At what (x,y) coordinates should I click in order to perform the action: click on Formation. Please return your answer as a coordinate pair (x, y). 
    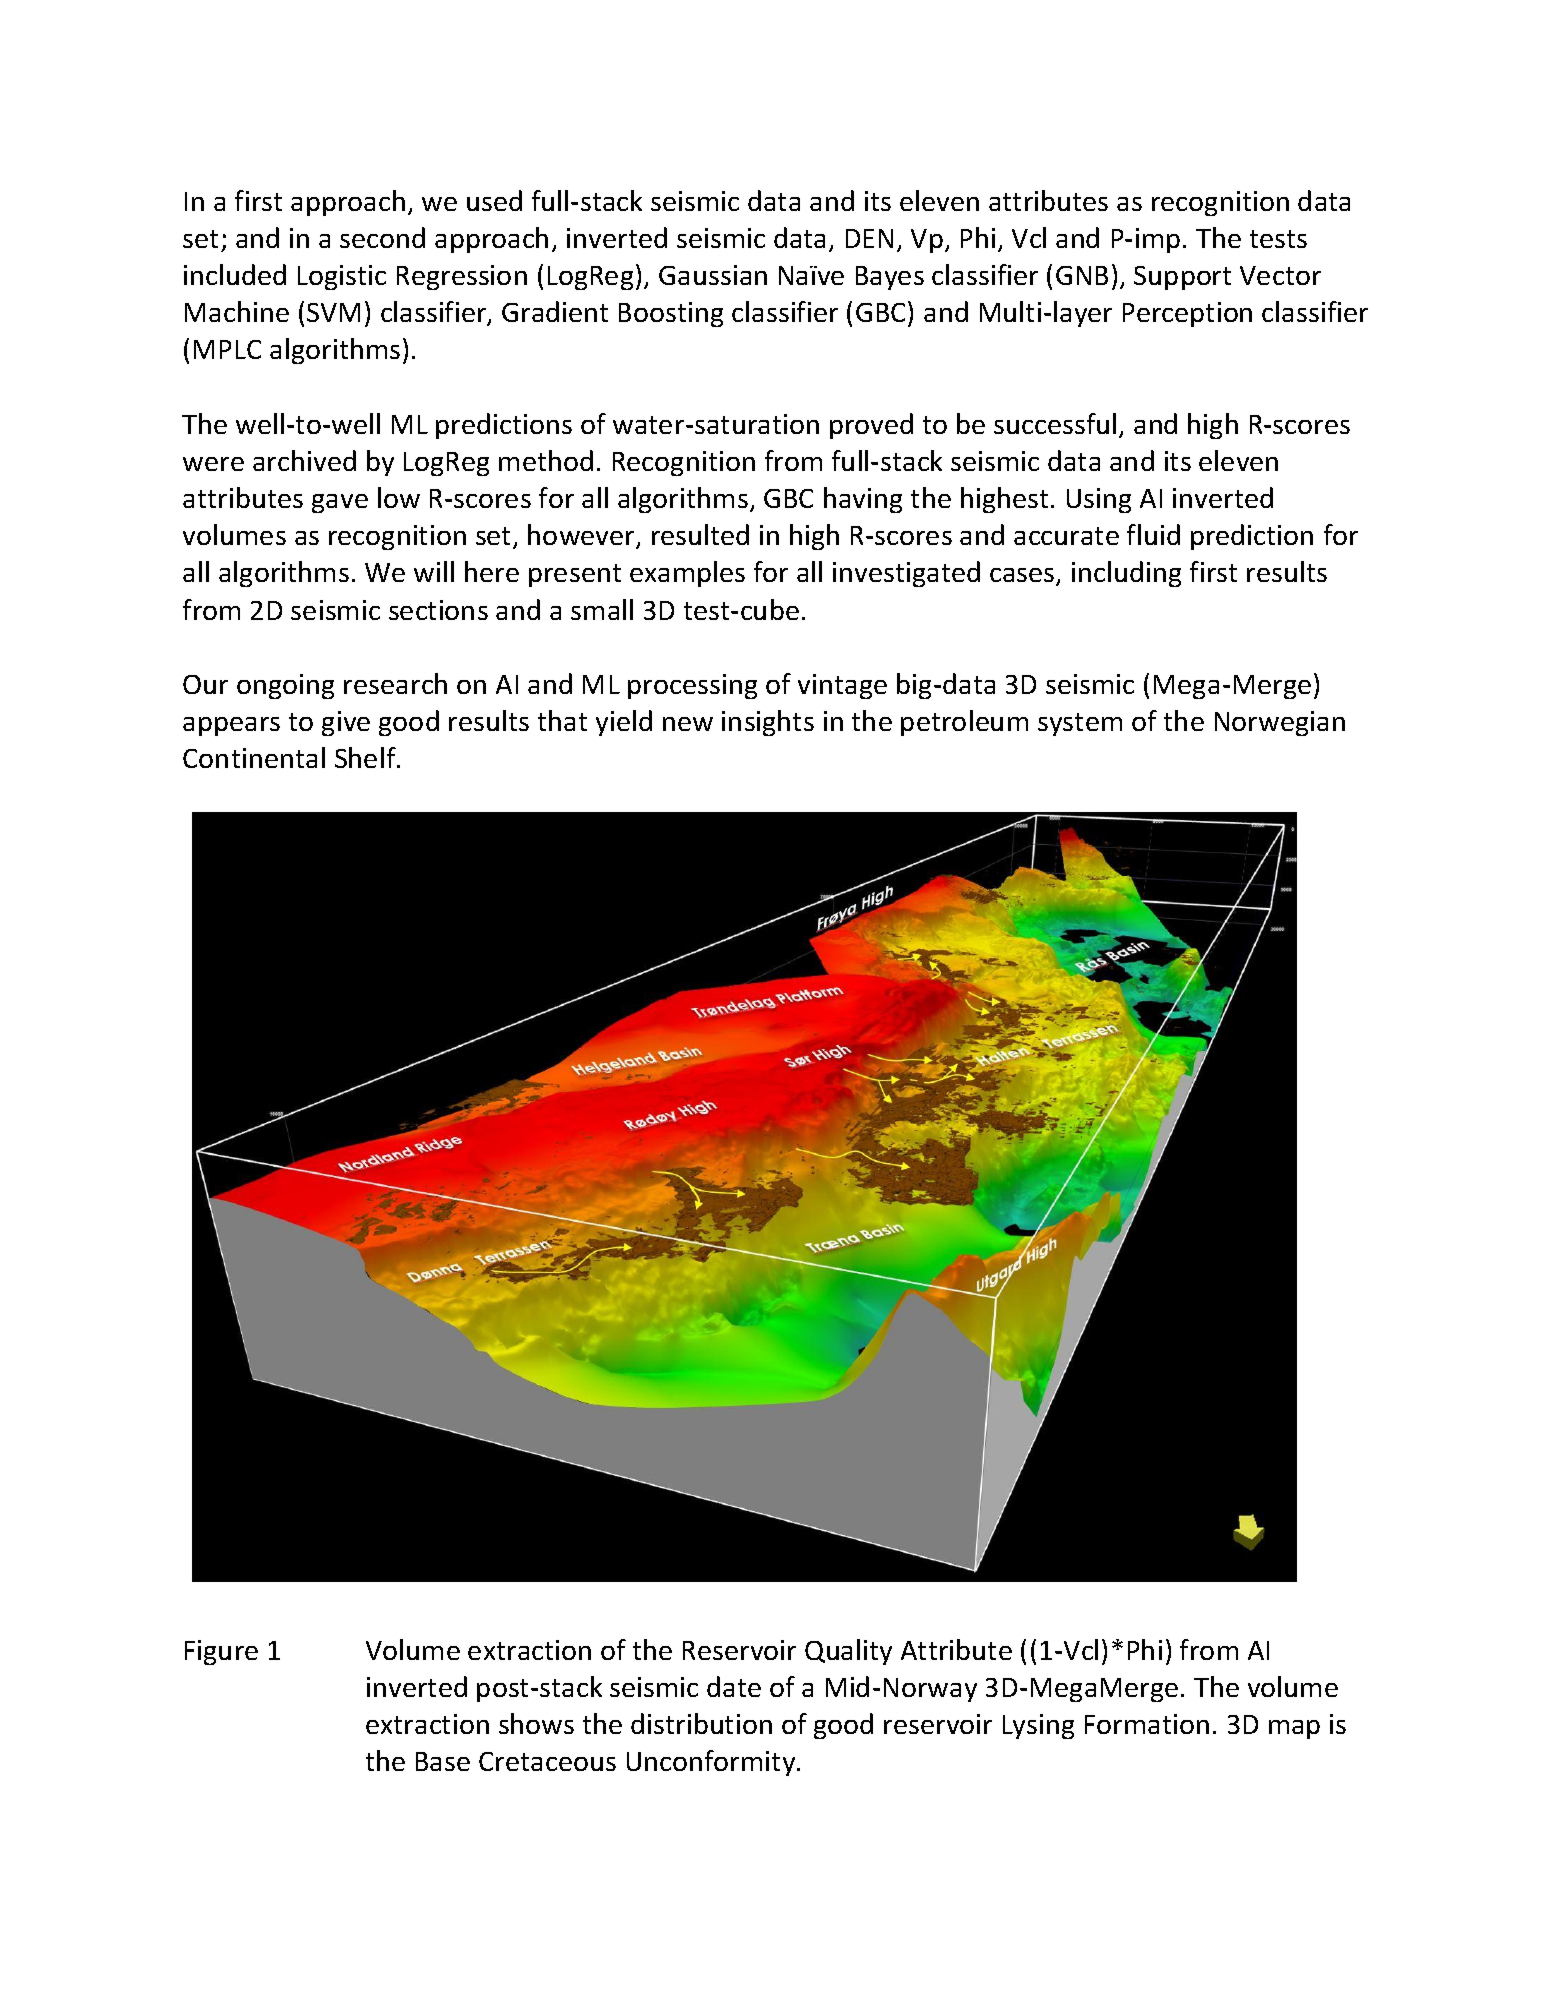
    Looking at the image, I should click on (1147, 1724).
